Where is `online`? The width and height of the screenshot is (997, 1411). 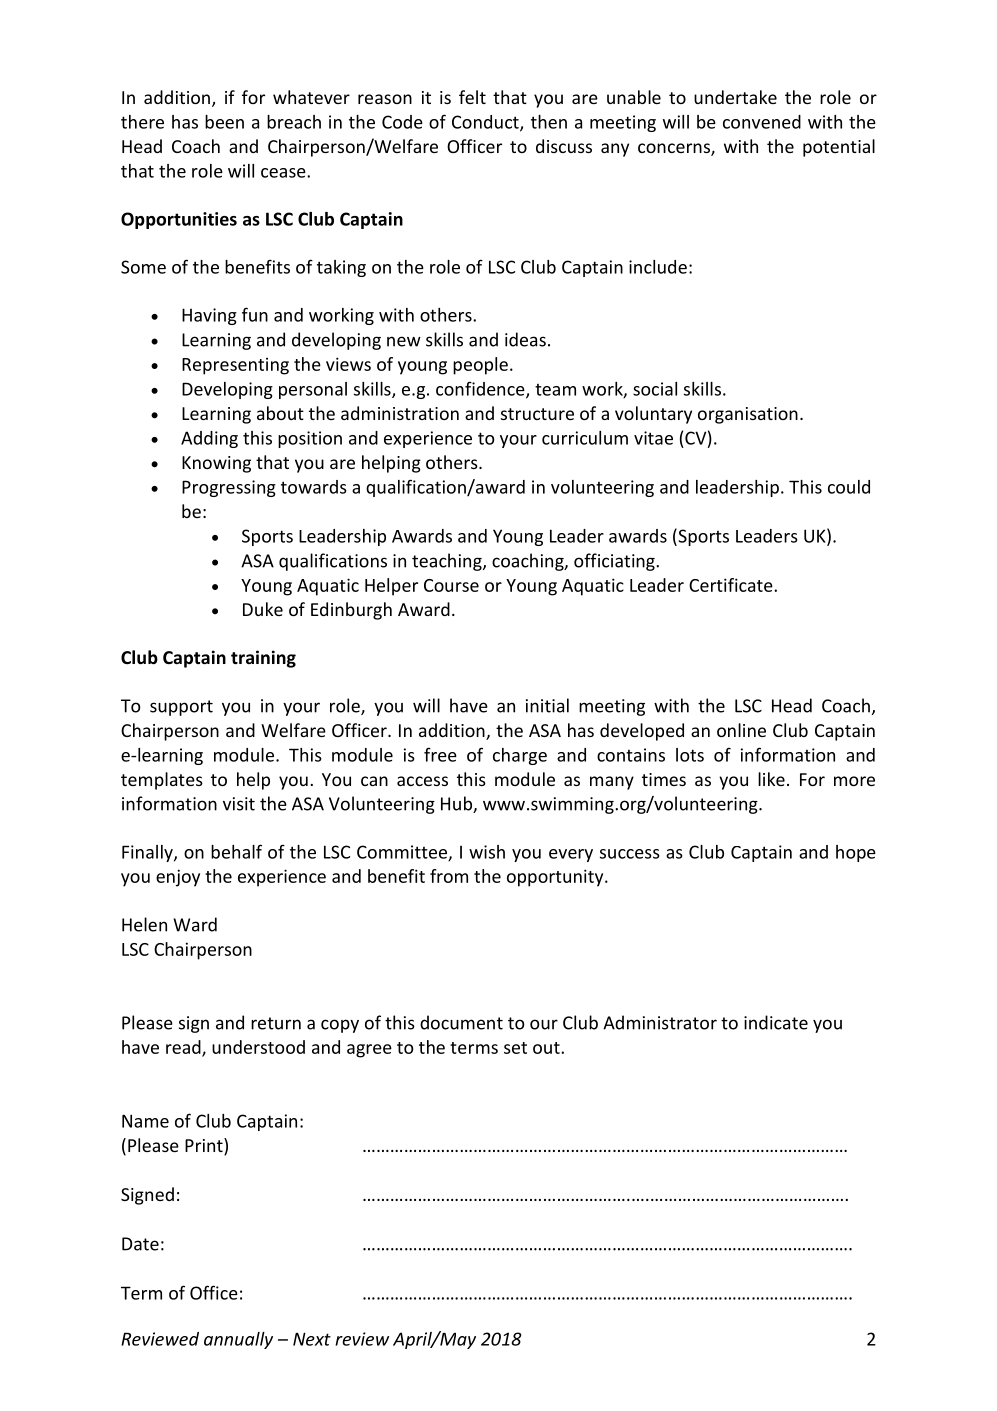
online is located at coordinates (741, 730).
